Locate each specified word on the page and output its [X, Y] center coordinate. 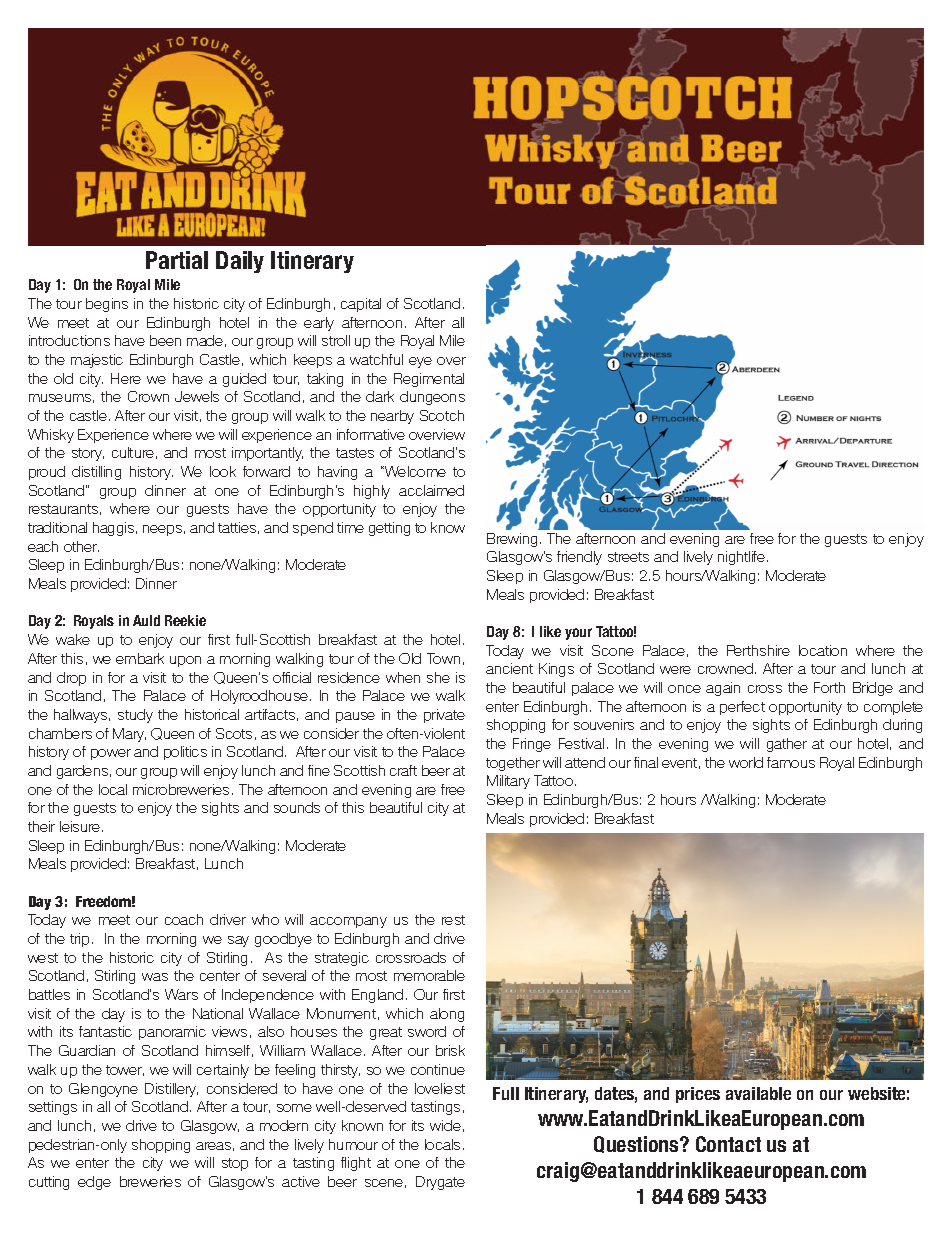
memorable [429, 975]
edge [94, 1183]
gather [787, 745]
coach [184, 919]
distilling [96, 473]
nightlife [743, 558]
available [758, 1093]
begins [107, 305]
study [135, 716]
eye [420, 362]
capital [361, 305]
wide [445, 1125]
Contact [728, 1144]
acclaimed [431, 490]
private [444, 716]
